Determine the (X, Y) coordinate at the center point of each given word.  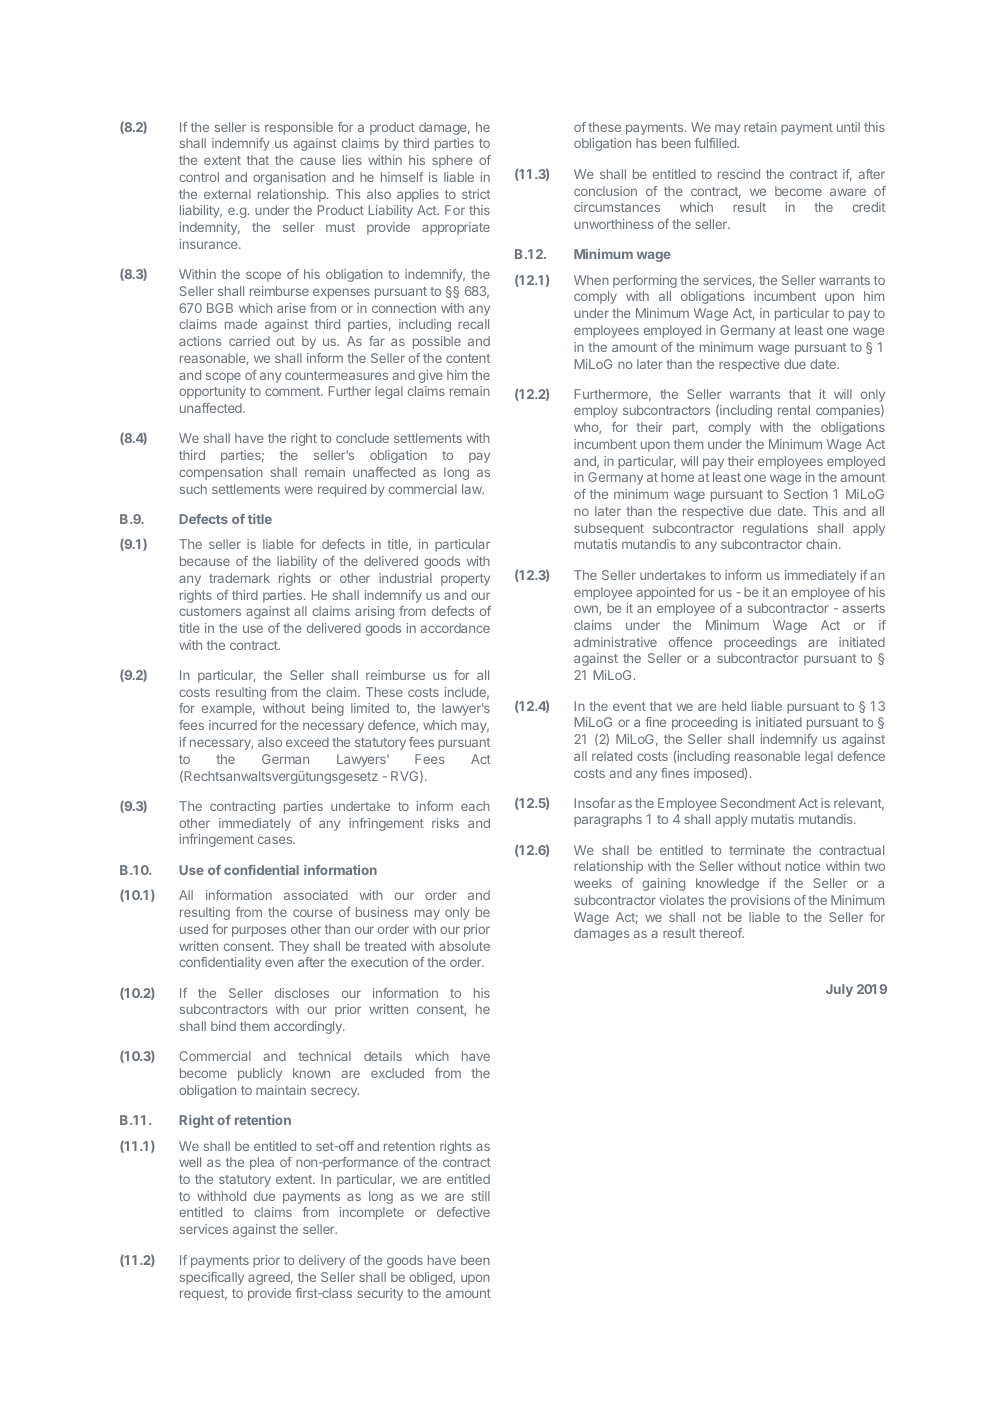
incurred (233, 725)
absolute (464, 946)
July (839, 990)
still (481, 1196)
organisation (289, 178)
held (734, 706)
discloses (302, 993)
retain (760, 127)
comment (293, 391)
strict (476, 194)
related (612, 756)
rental (794, 410)
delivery (322, 1261)
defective (463, 1212)
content (468, 358)
